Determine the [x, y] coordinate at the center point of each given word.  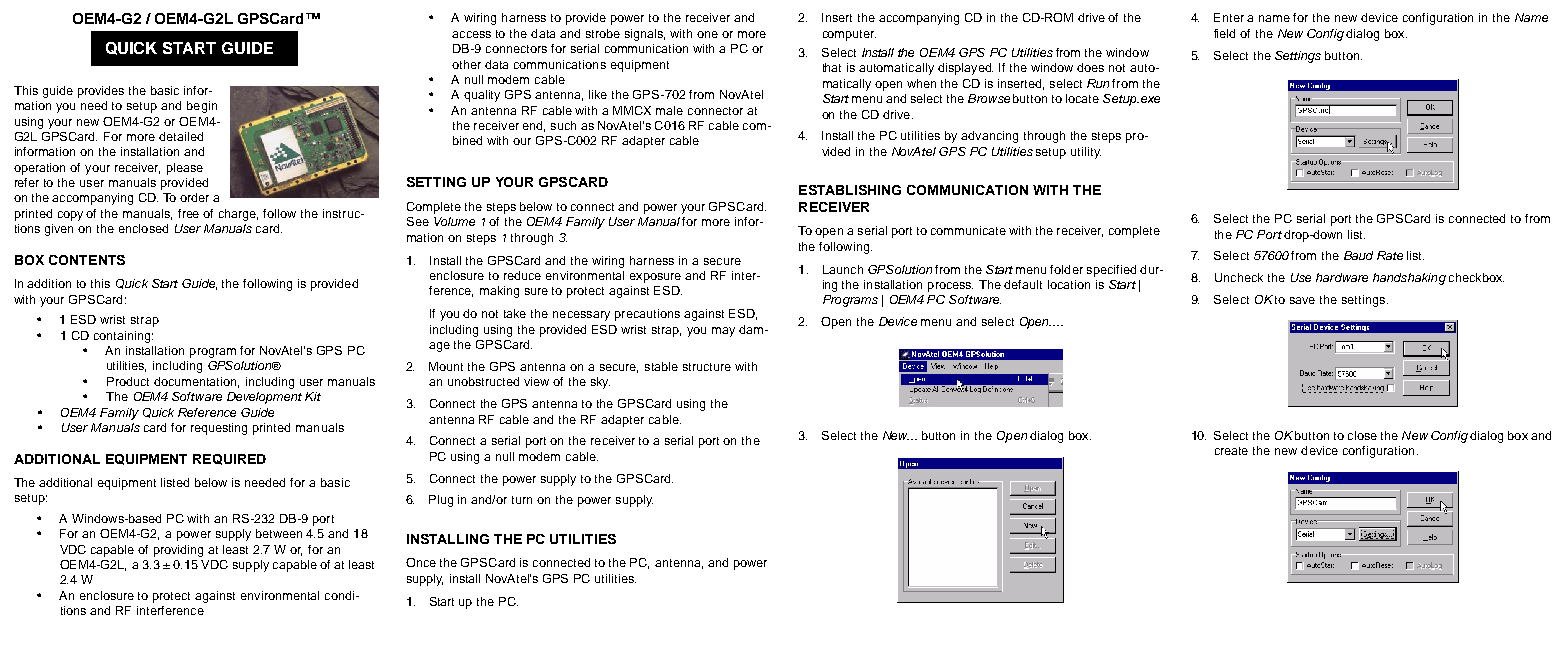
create [1231, 451]
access [471, 34]
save [1302, 300]
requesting [219, 429]
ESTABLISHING [850, 190]
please [185, 169]
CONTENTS [87, 260]
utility [1086, 153]
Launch [843, 269]
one [707, 34]
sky [600, 383]
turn [522, 500]
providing [178, 551]
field [1224, 33]
